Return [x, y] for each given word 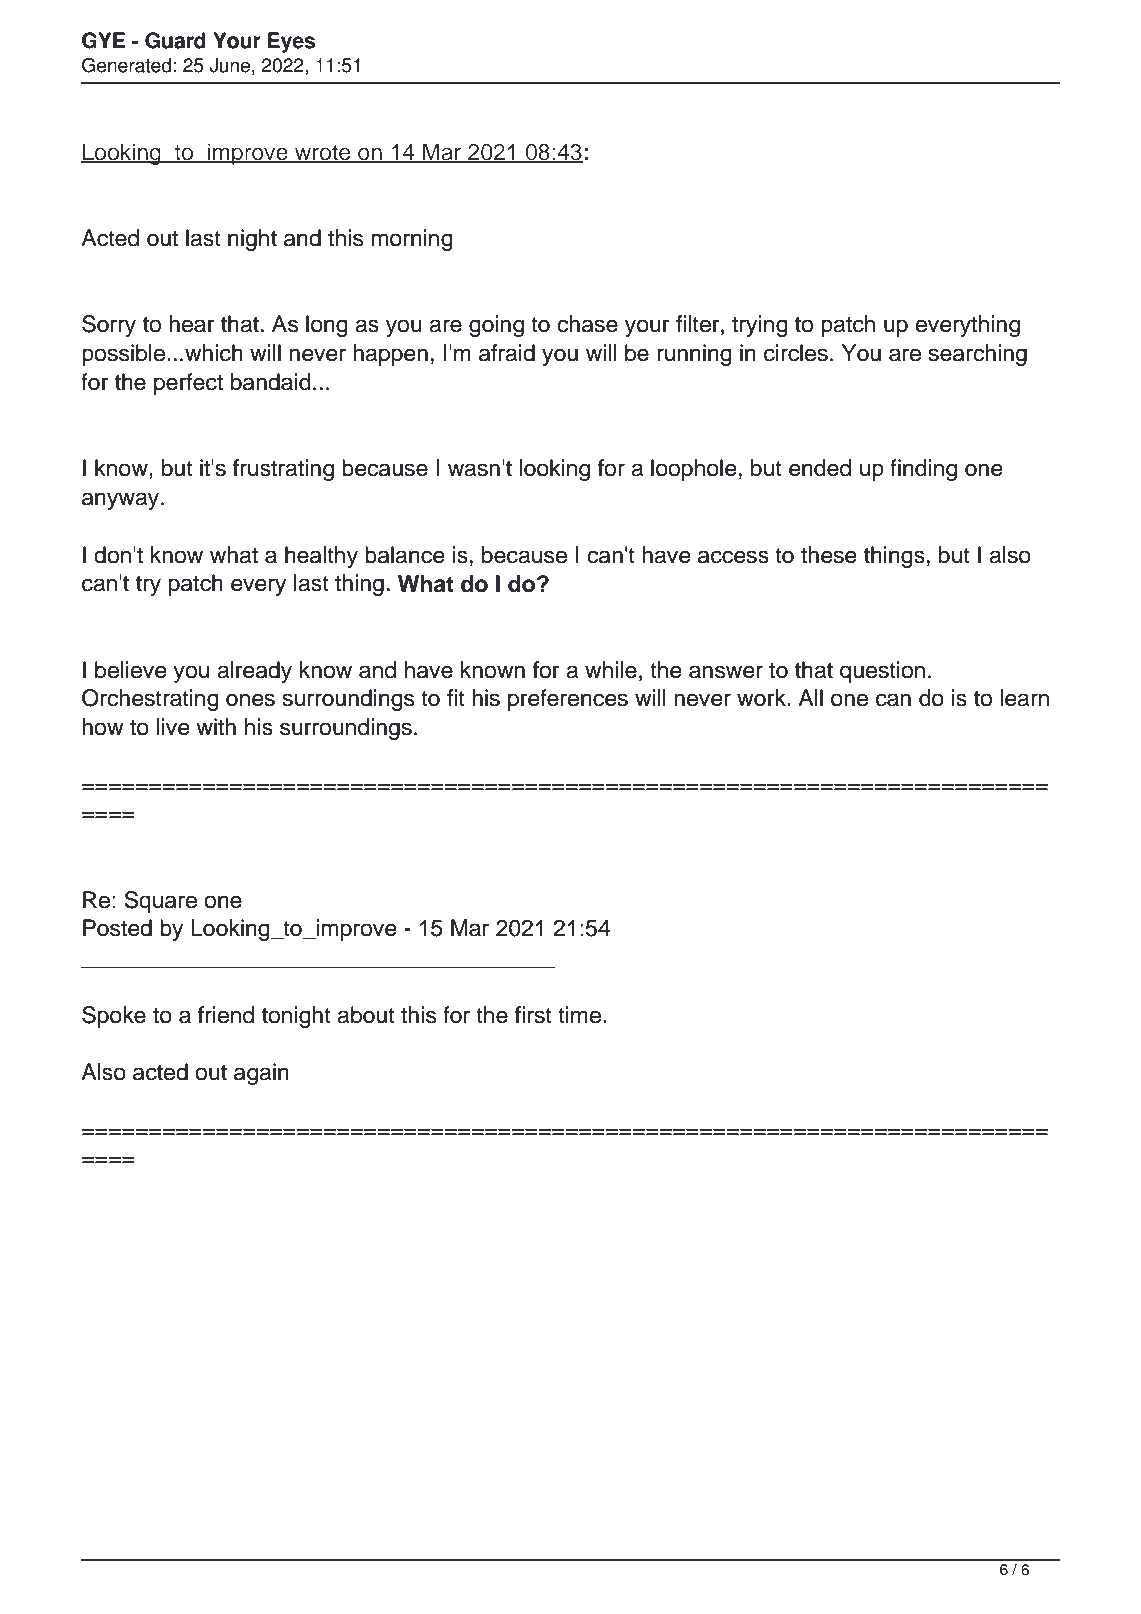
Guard [175, 40]
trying [760, 326]
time [579, 1015]
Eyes [291, 42]
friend [226, 1015]
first [533, 1015]
